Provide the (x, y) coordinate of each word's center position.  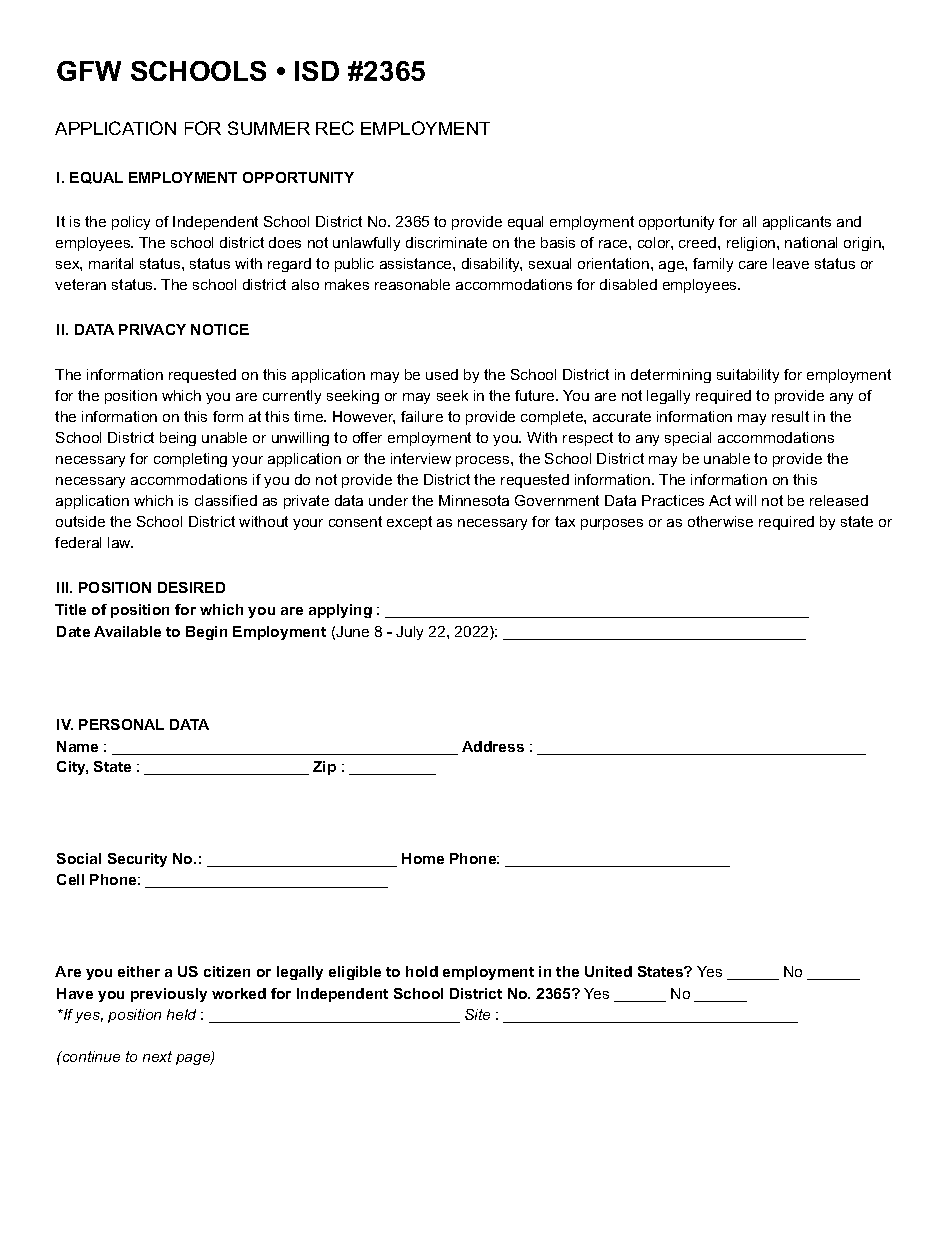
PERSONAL (121, 724)
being (178, 439)
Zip (324, 768)
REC (335, 128)
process (484, 461)
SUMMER (269, 128)
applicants (797, 223)
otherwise (720, 521)
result (790, 416)
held (181, 1014)
